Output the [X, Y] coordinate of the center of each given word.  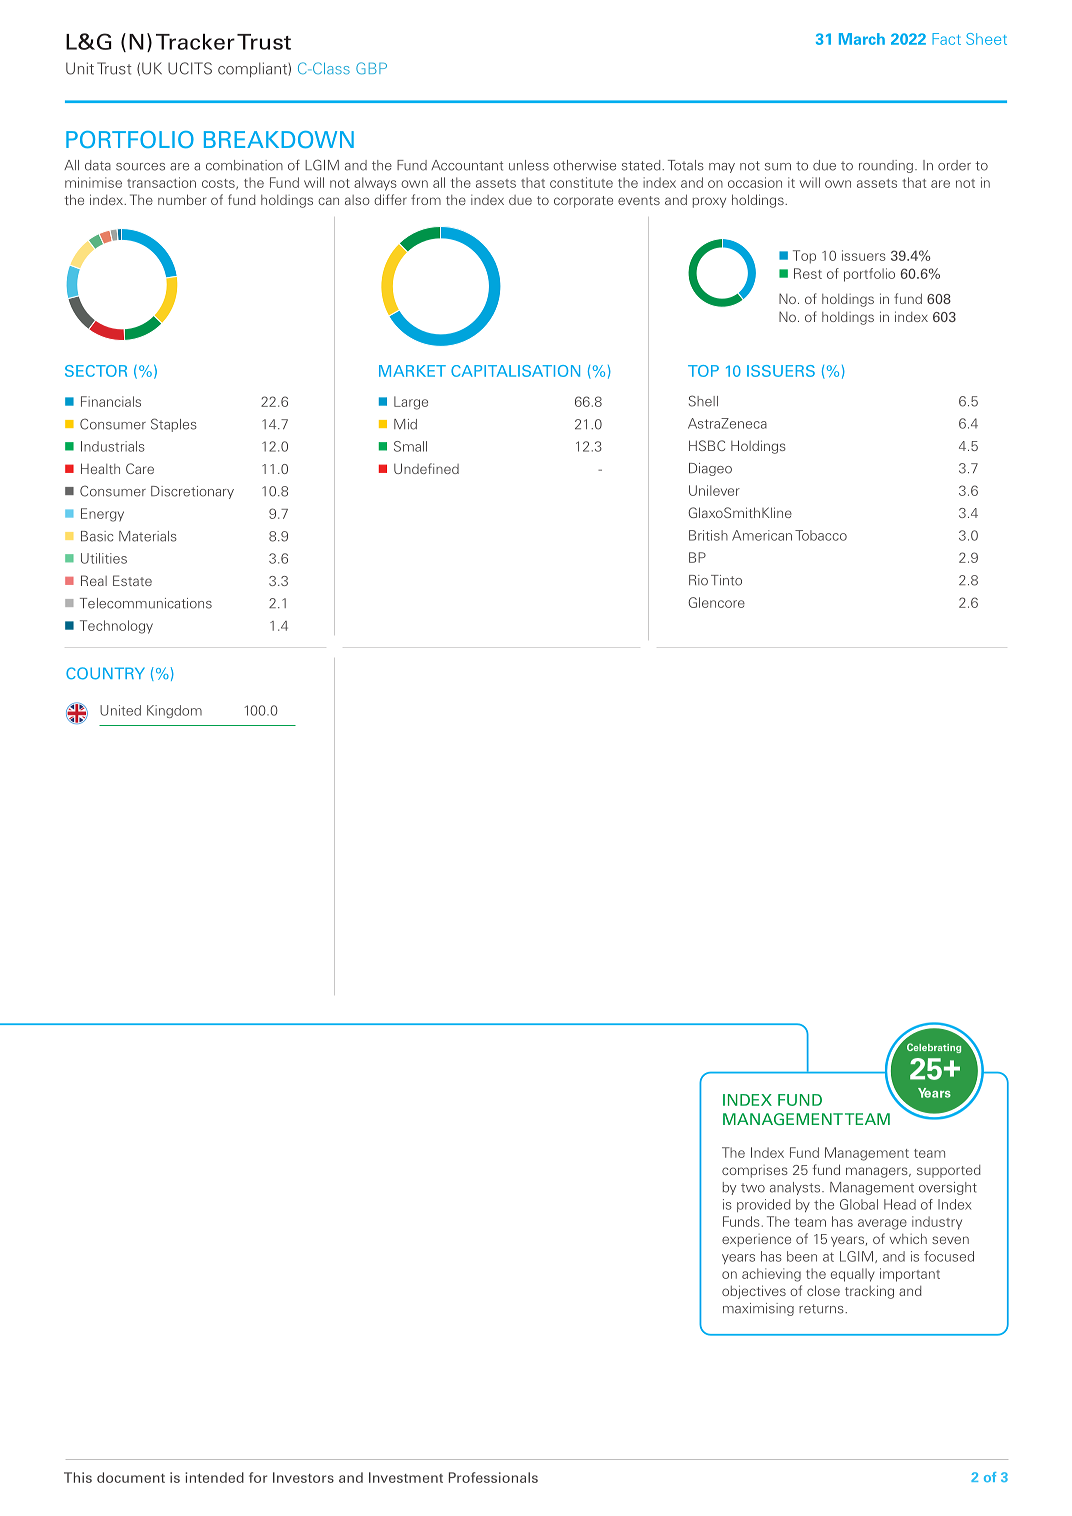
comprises [755, 1171]
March [862, 39]
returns [822, 1309]
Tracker [195, 42]
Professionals [493, 1477]
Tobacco [821, 535]
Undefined [426, 468]
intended [214, 1477]
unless [529, 165]
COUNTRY [105, 673]
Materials [148, 536]
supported [949, 1171]
